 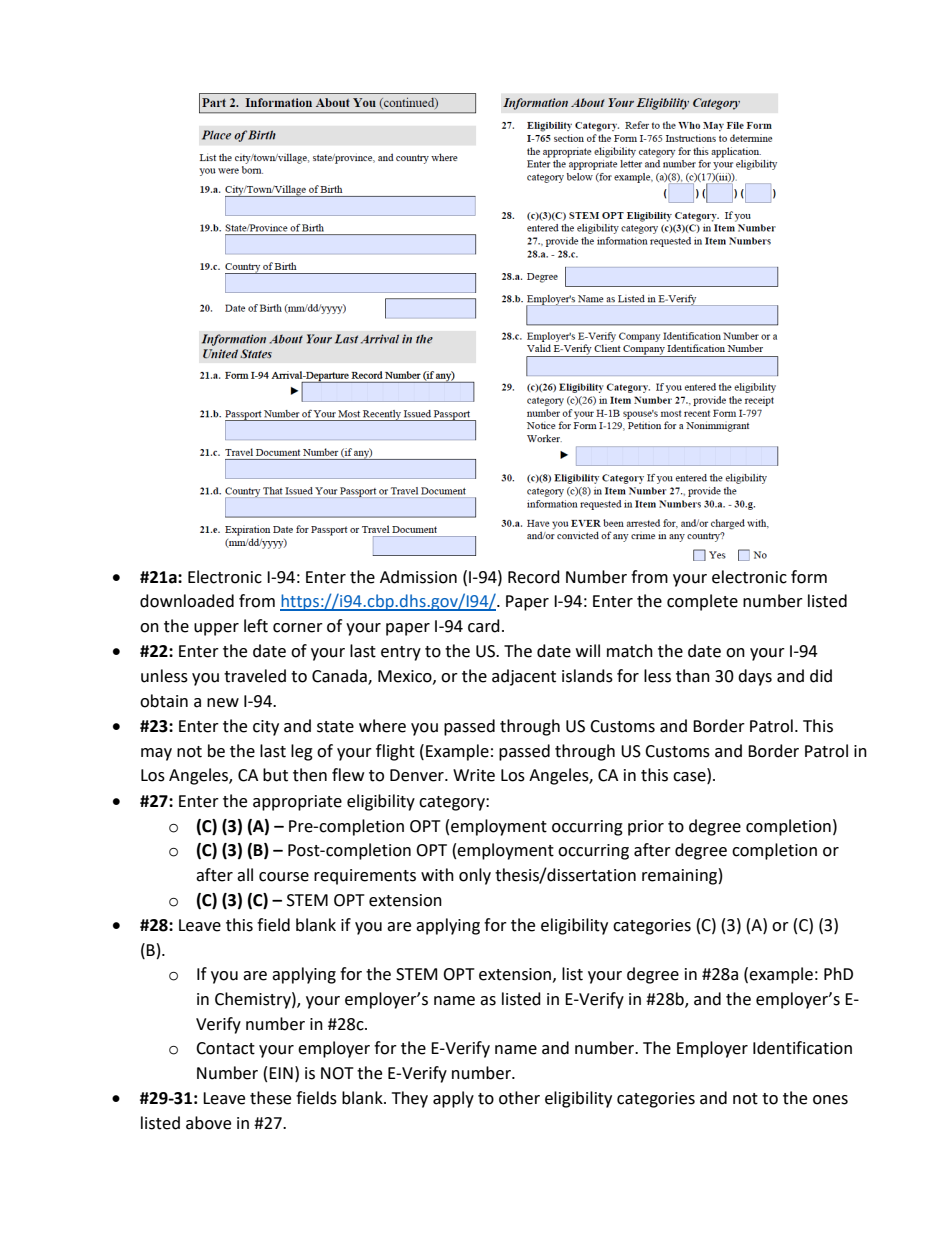 What do you see at coordinates (474, 775) in the image?
I see `Write` at bounding box center [474, 775].
